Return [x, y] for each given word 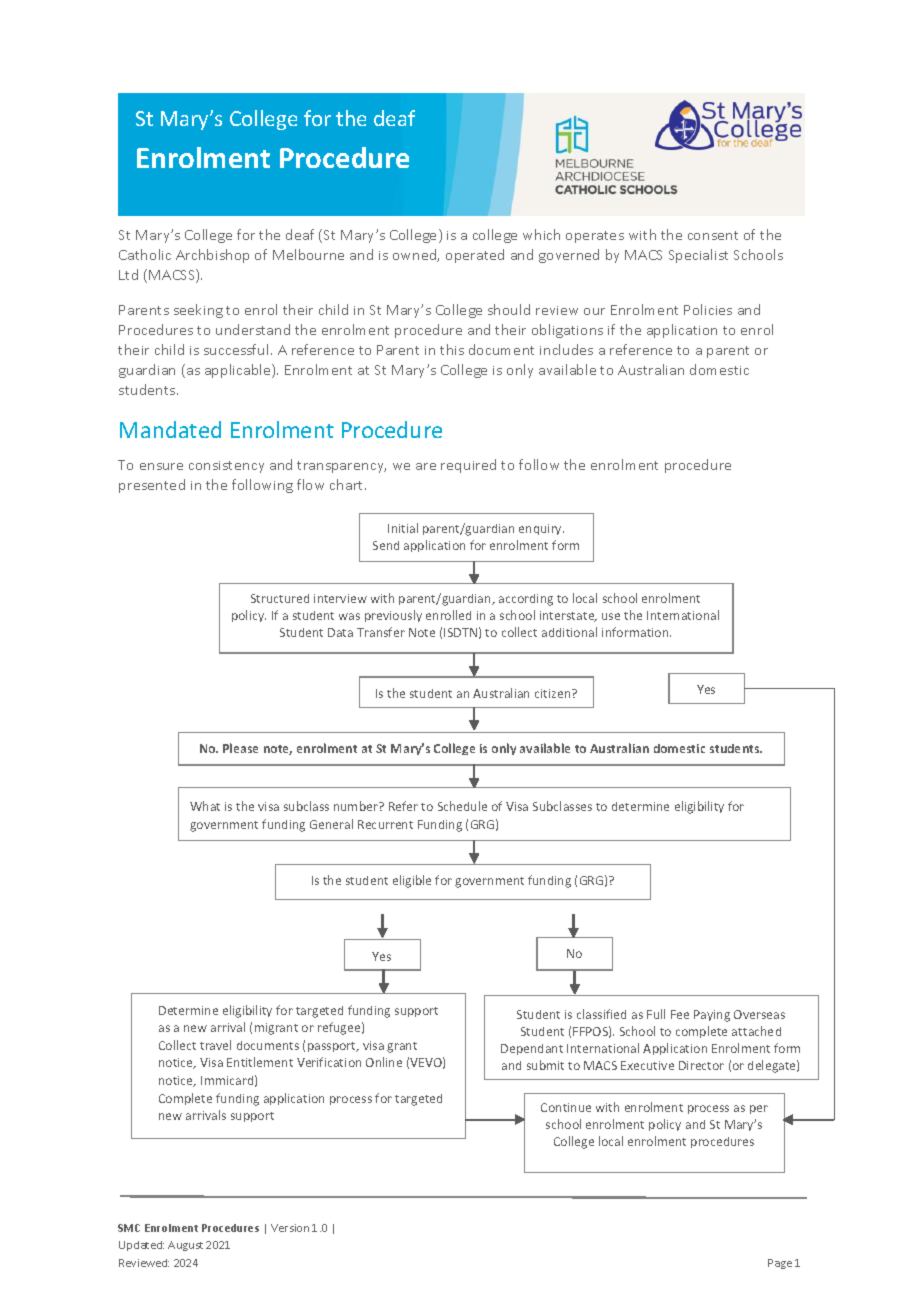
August [185, 1246]
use [611, 616]
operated [475, 256]
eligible [412, 881]
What [205, 806]
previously [393, 616]
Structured [280, 598]
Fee [680, 1014]
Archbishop [212, 256]
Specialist [698, 256]
